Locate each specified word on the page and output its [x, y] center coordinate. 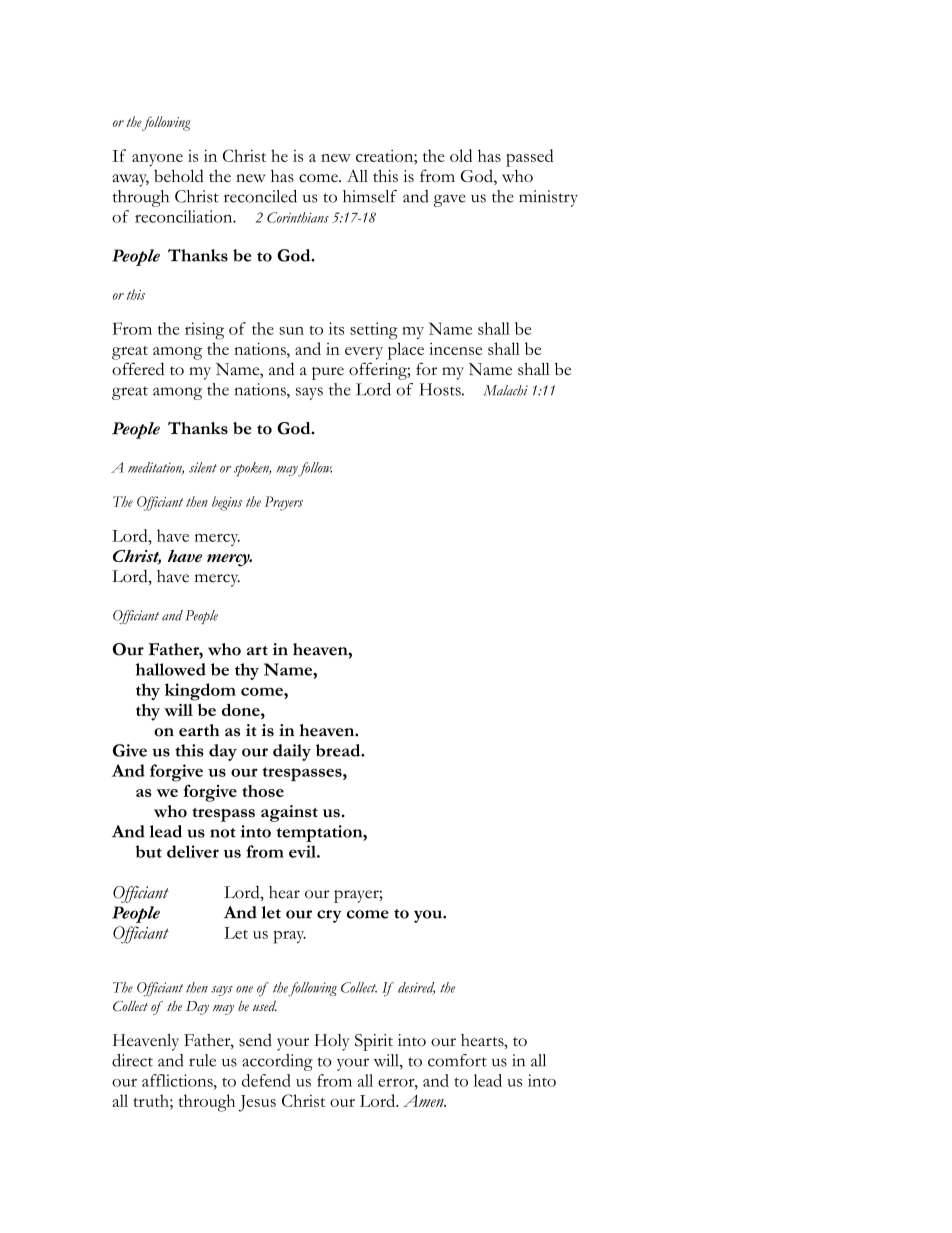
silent [203, 467]
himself [370, 196]
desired [416, 988]
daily [292, 752]
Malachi [506, 390]
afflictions [178, 1080]
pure [328, 373]
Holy [332, 1042]
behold [179, 175]
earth [199, 730]
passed [530, 158]
